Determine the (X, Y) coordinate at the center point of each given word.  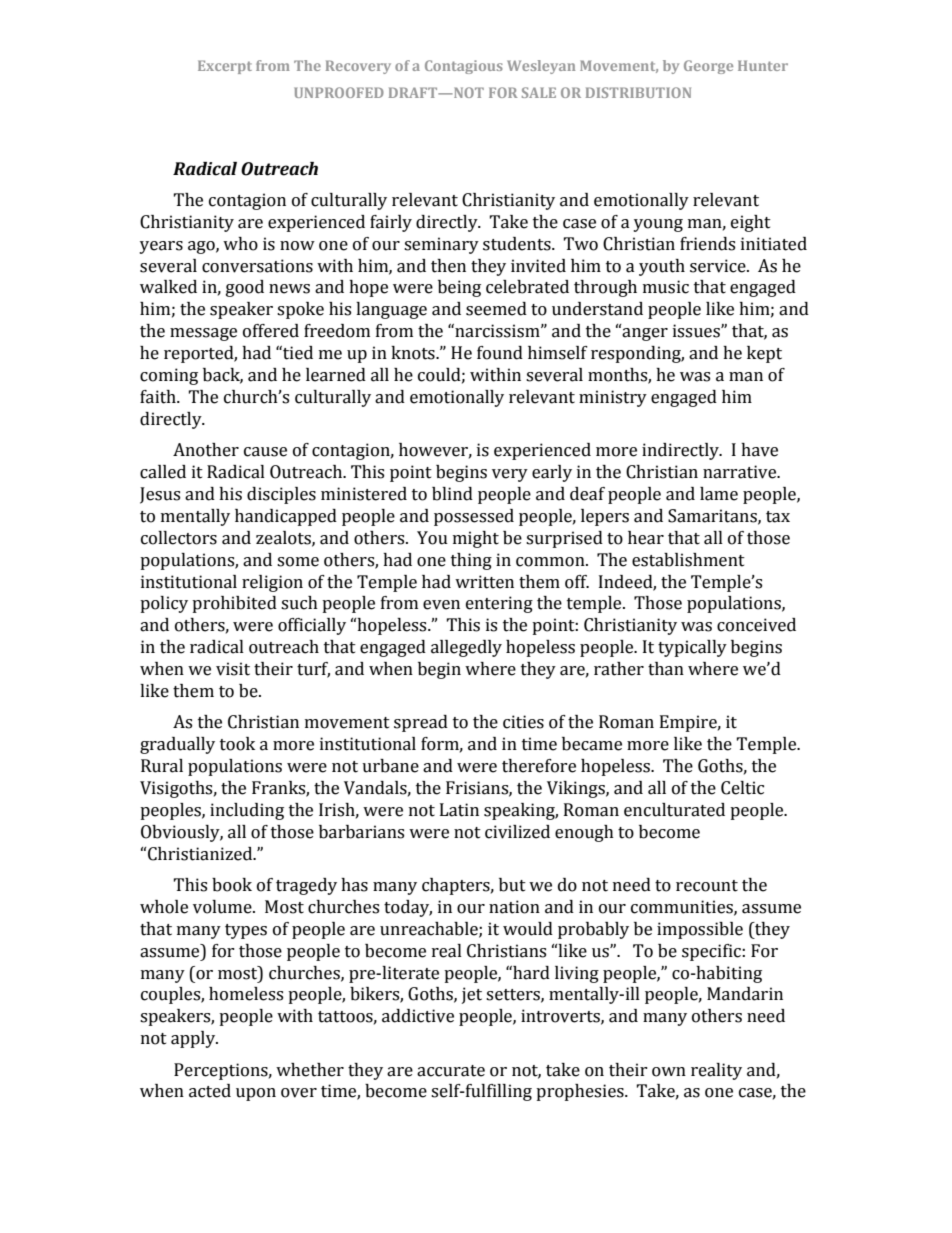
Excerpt (225, 67)
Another (206, 450)
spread (421, 723)
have (759, 450)
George (708, 67)
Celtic (742, 788)
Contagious (464, 67)
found (500, 353)
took (237, 744)
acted (210, 1091)
